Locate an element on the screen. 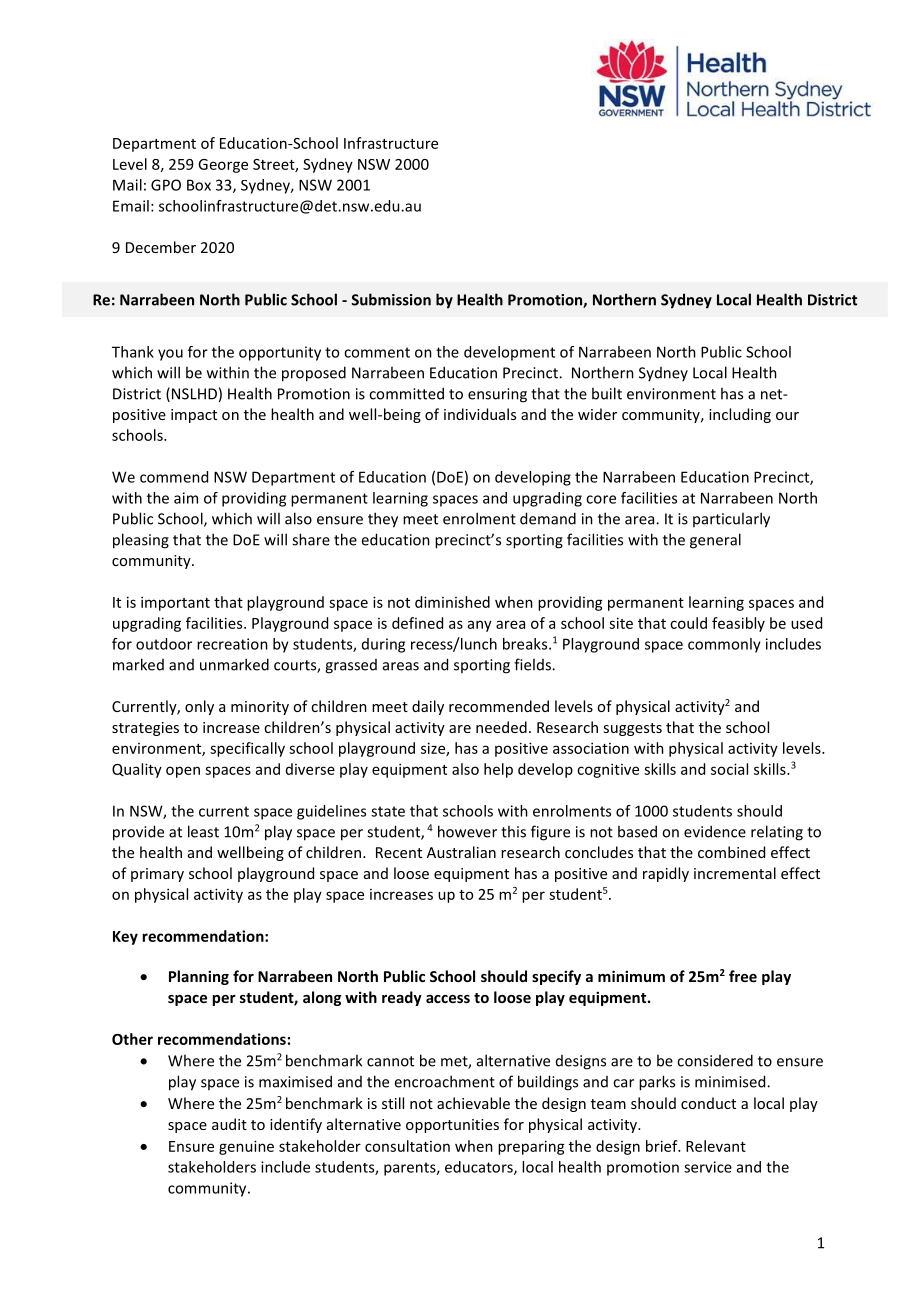 Image resolution: width=924 pixels, height=1308 pixels. help is located at coordinates (498, 770).
